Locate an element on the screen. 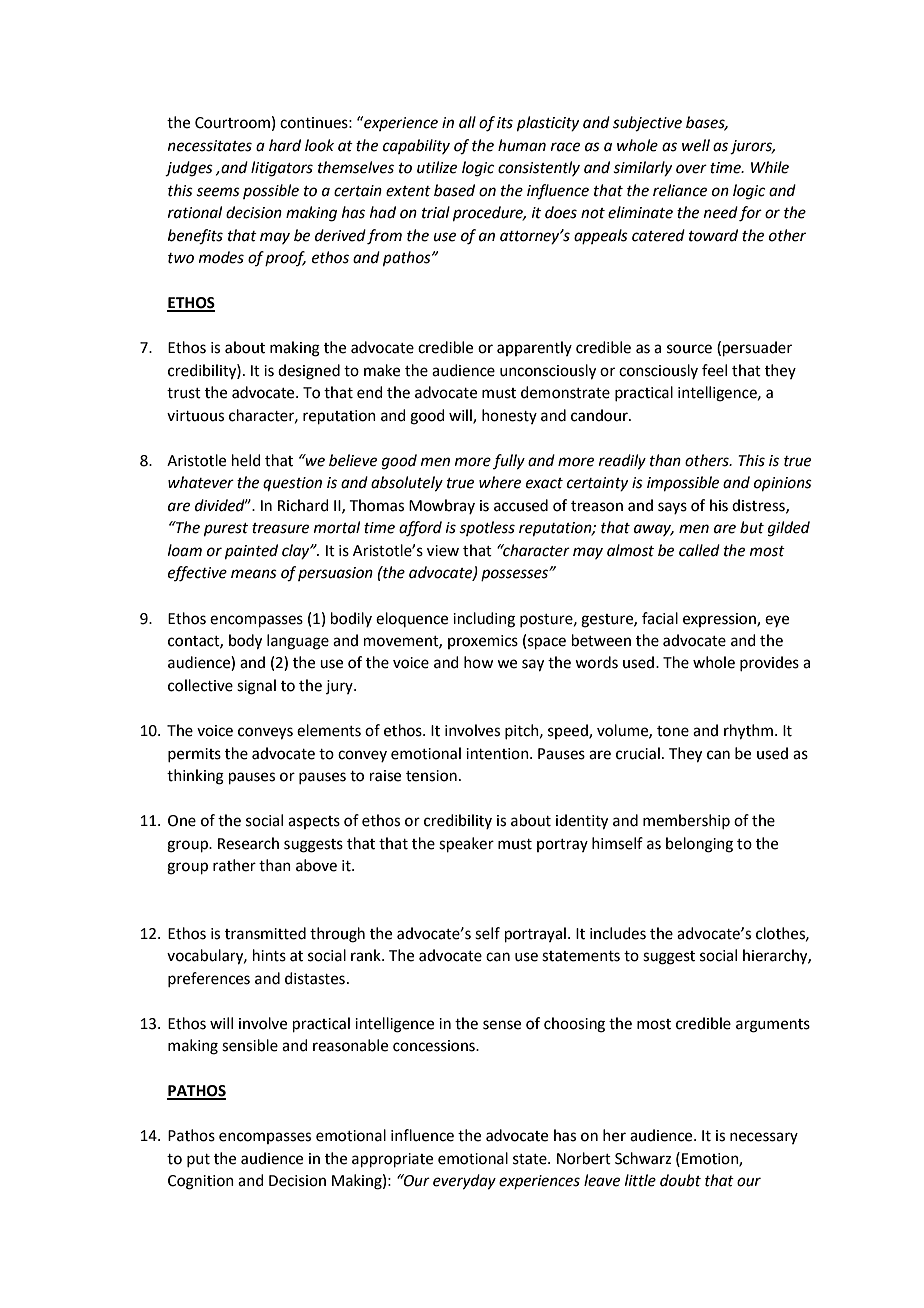  body is located at coordinates (245, 642).
